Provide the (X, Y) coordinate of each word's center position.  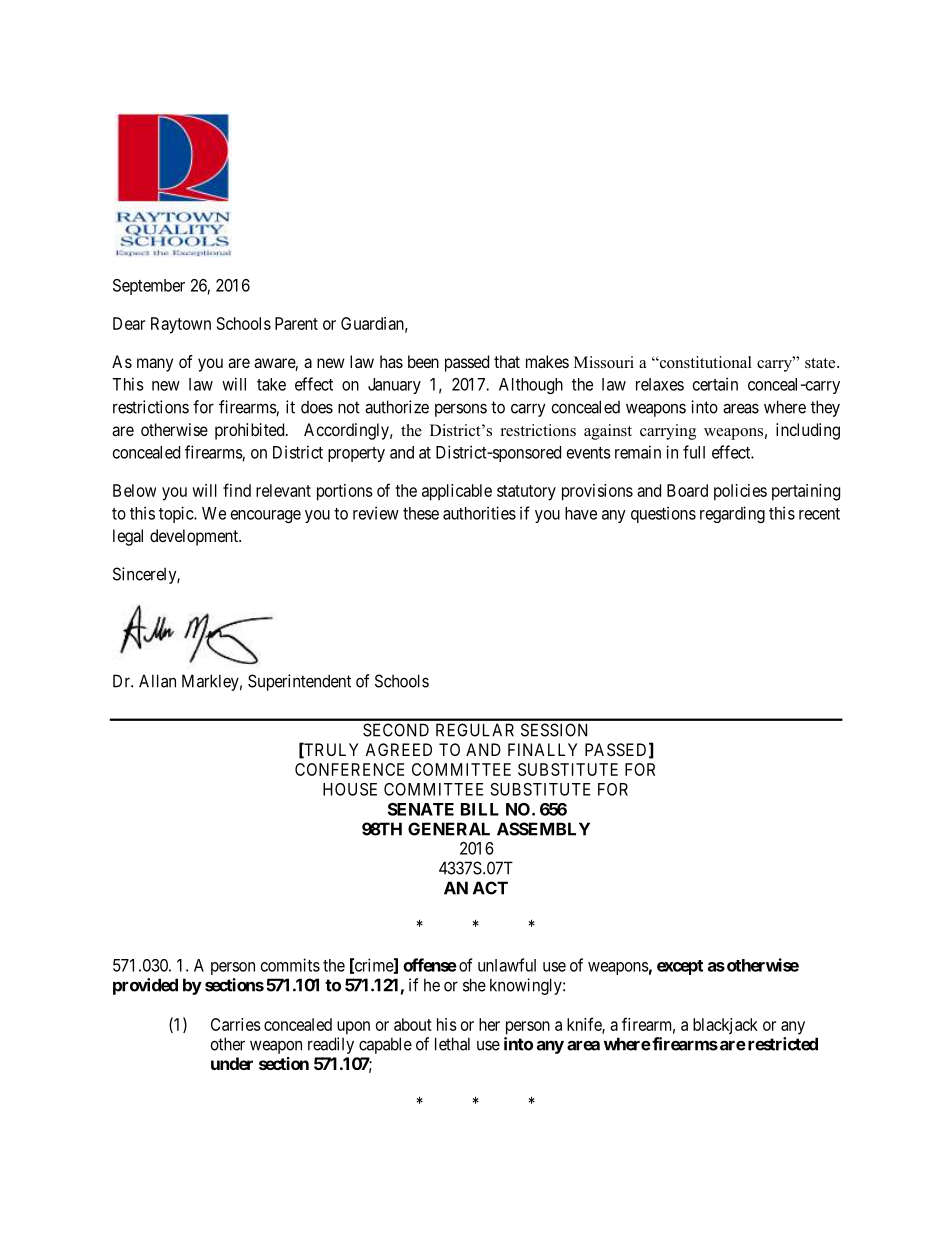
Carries (236, 1024)
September (149, 287)
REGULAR (475, 730)
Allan (157, 681)
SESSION (554, 730)
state (821, 363)
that (507, 361)
